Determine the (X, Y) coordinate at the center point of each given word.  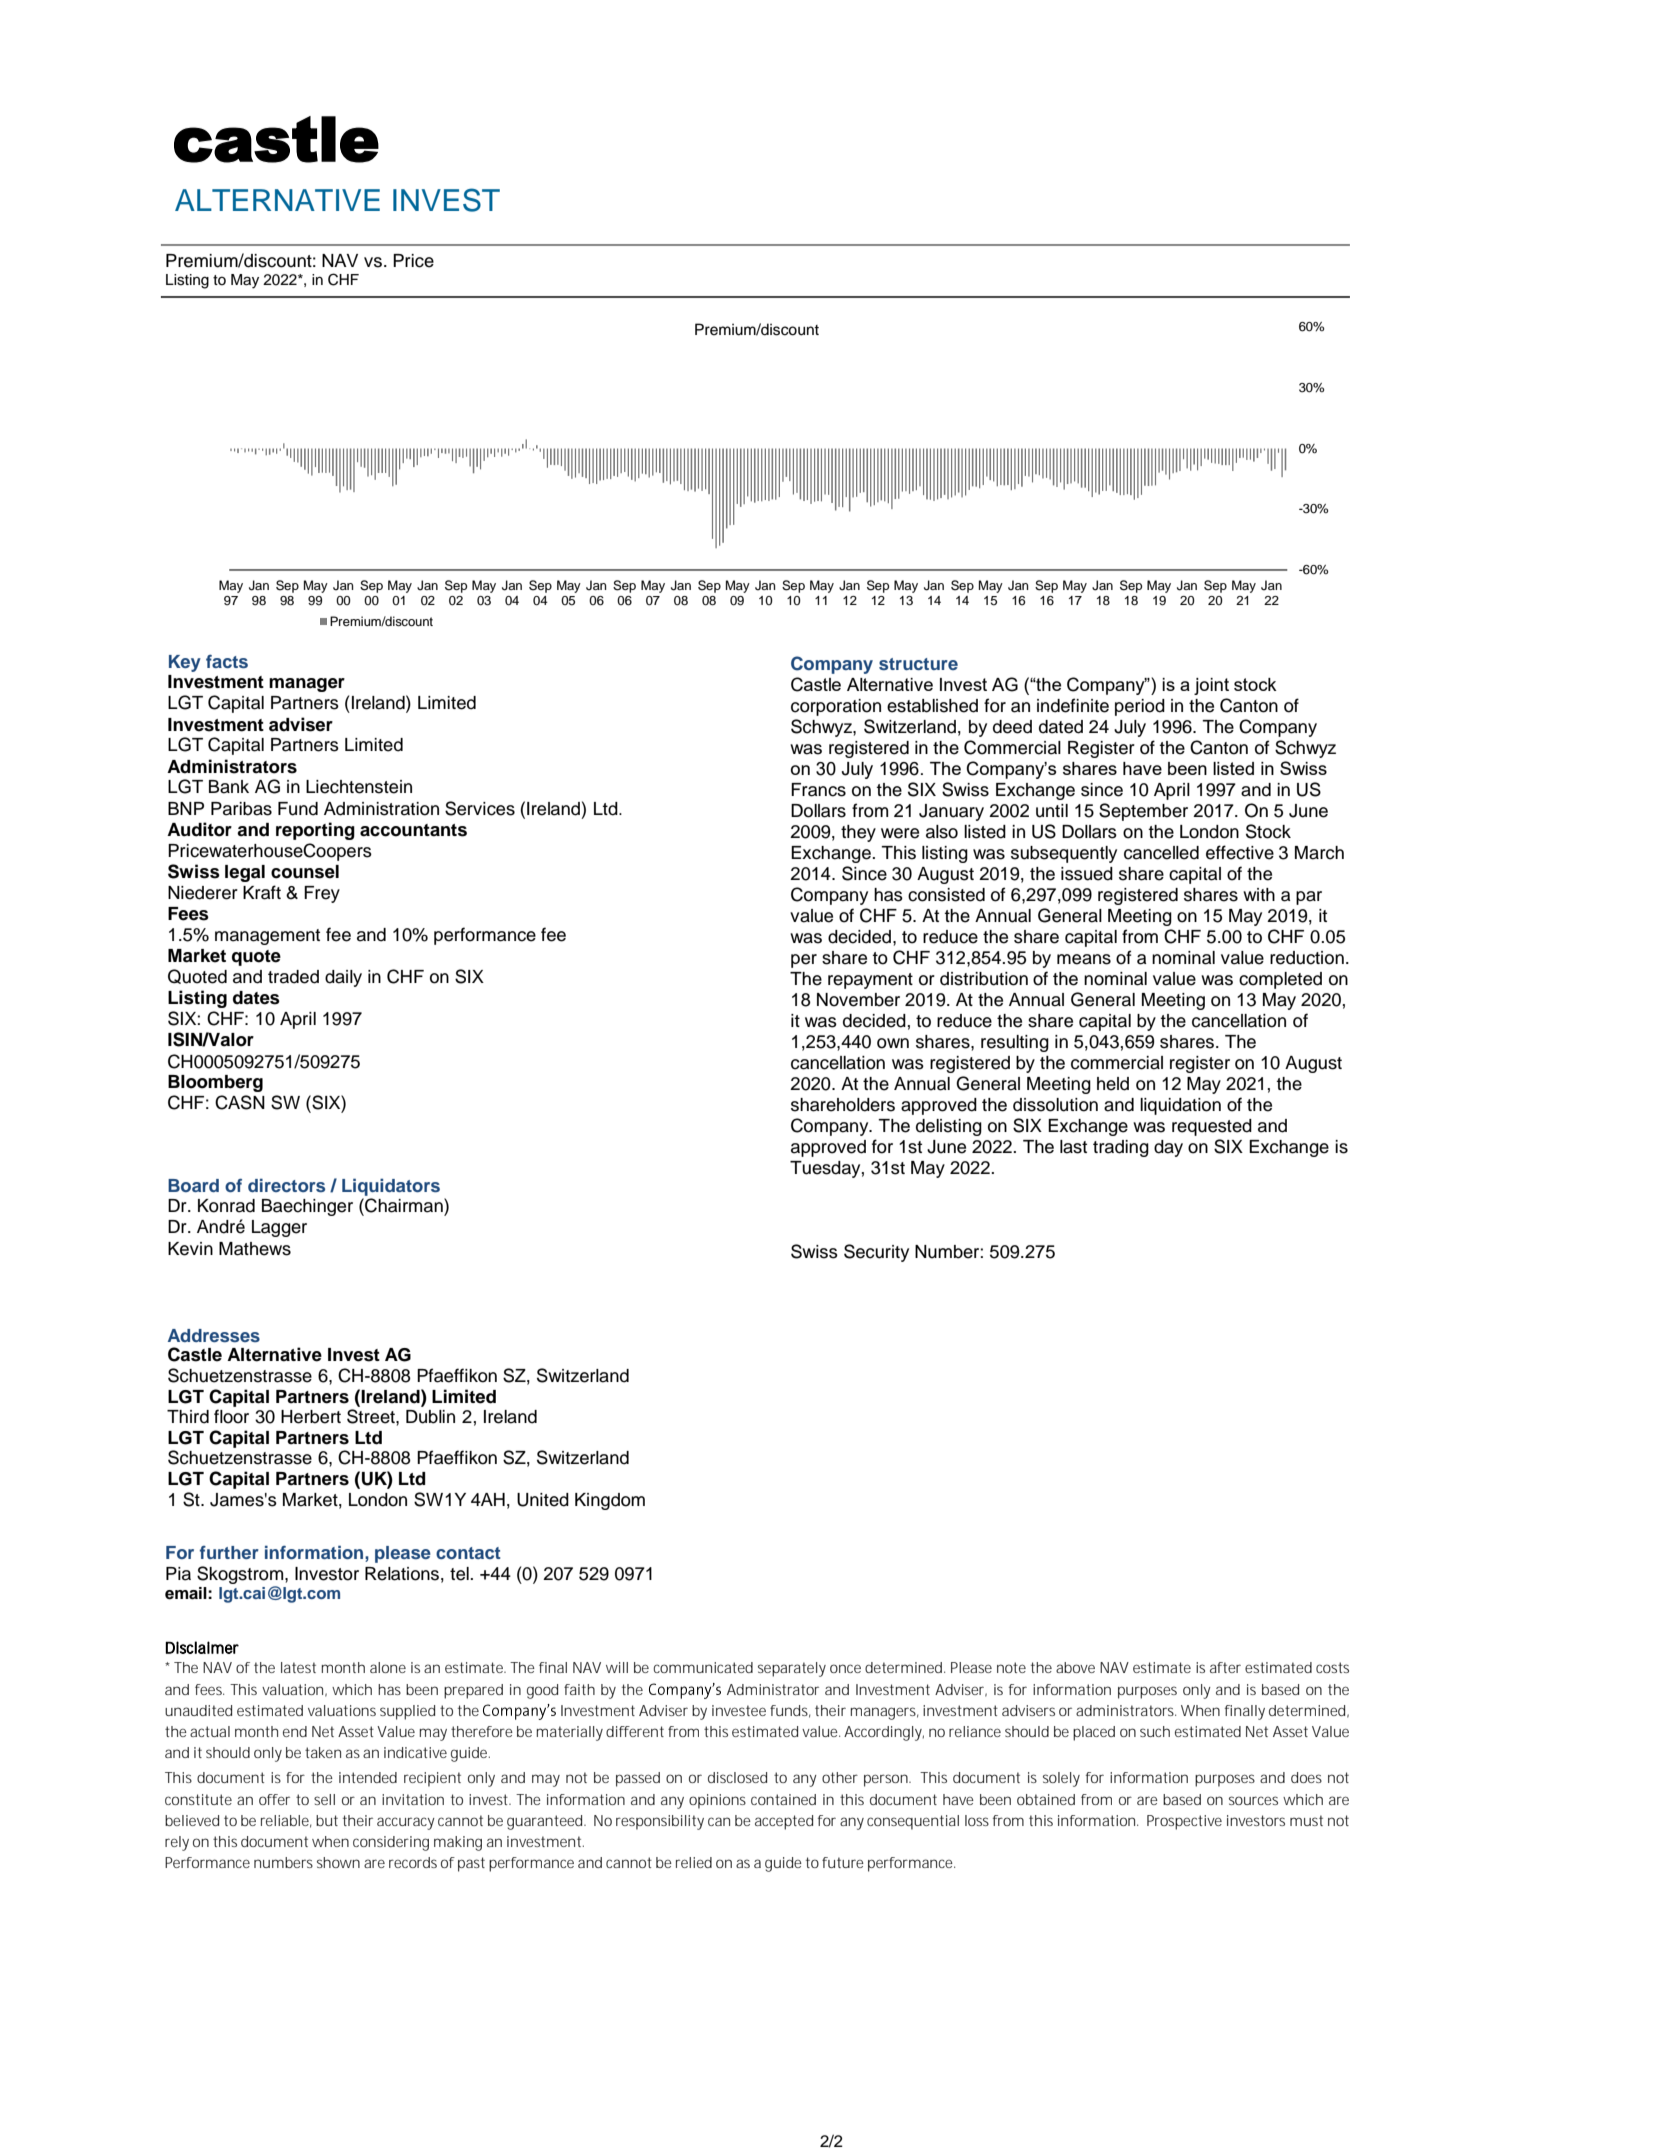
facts (227, 661)
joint (1211, 686)
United (543, 1500)
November (858, 1000)
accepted (784, 1822)
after (1225, 1667)
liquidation (1180, 1106)
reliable (286, 1821)
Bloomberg (215, 1083)
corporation (836, 707)
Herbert (311, 1417)
